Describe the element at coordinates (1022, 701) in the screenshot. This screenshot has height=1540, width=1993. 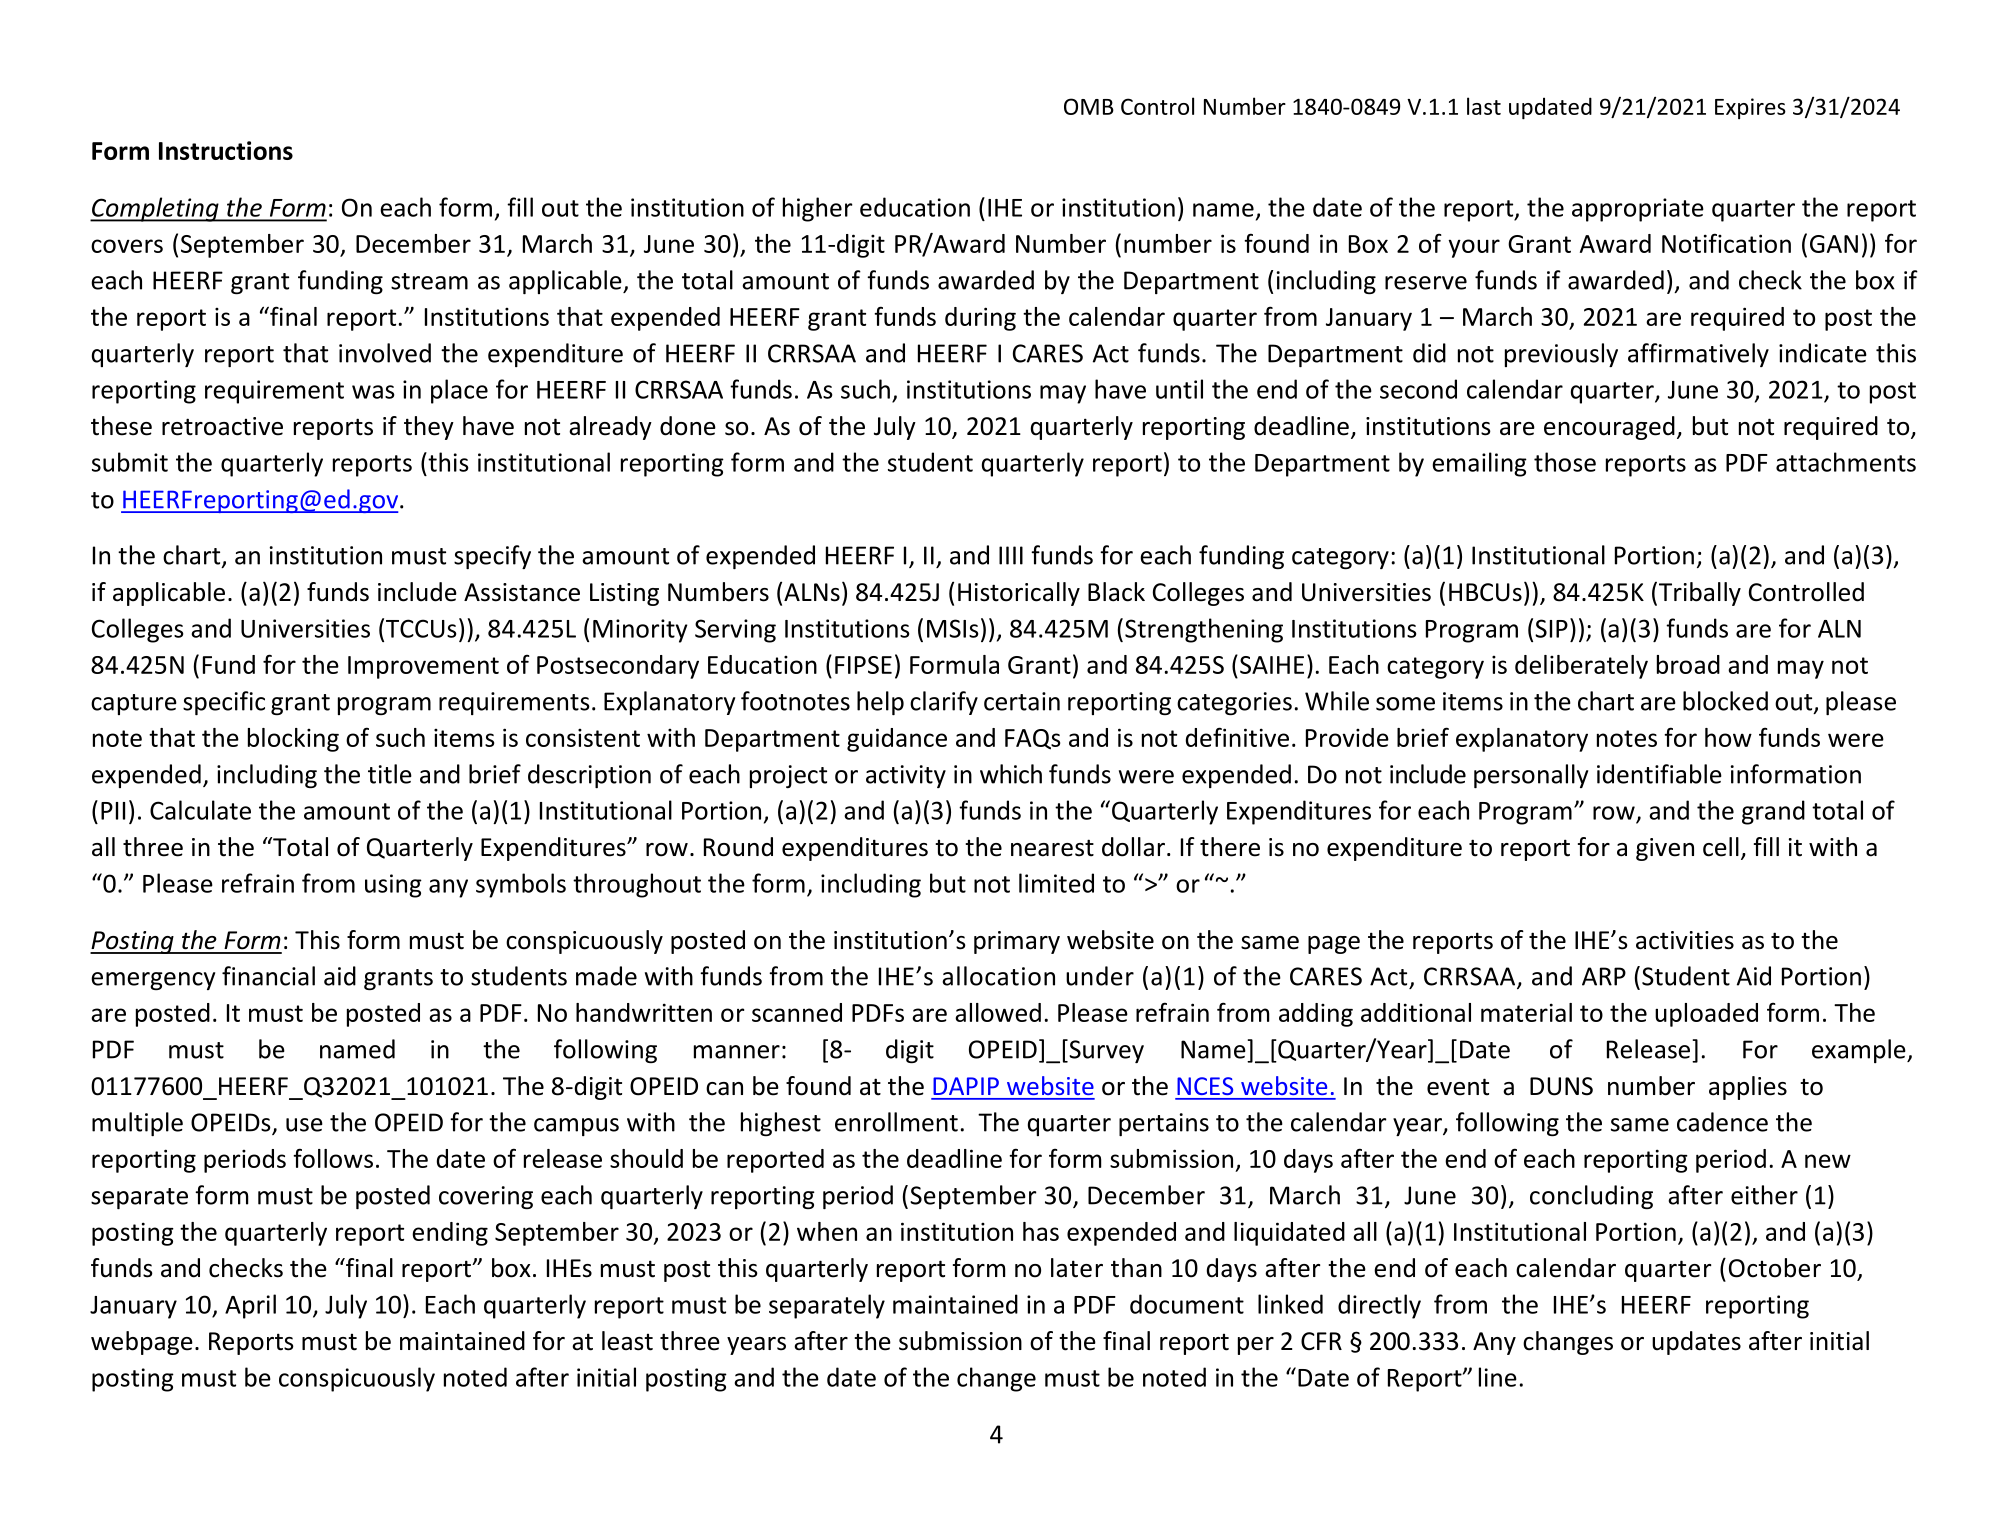
I see `certain` at that location.
